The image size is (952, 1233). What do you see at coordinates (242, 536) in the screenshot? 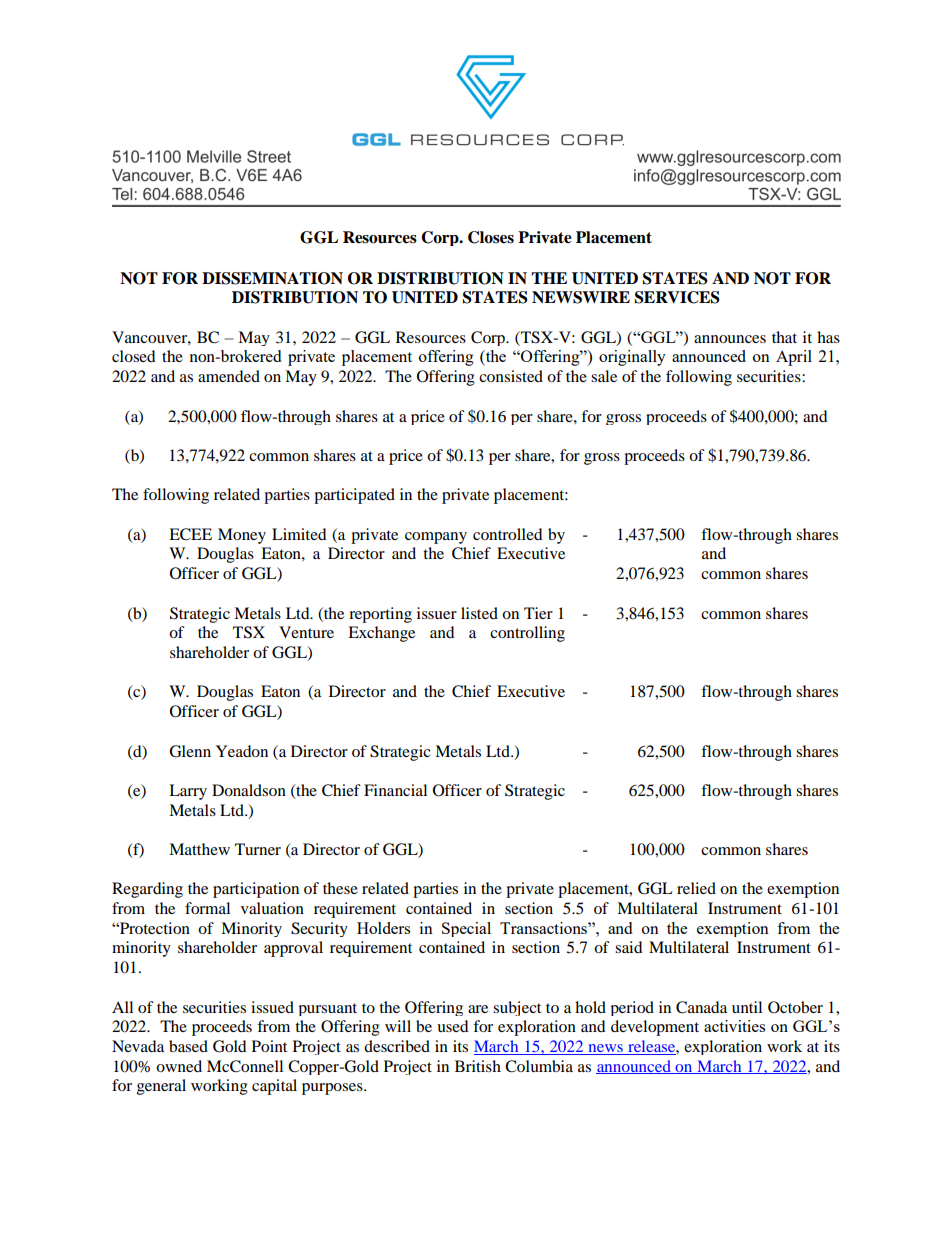
I see `Money` at bounding box center [242, 536].
